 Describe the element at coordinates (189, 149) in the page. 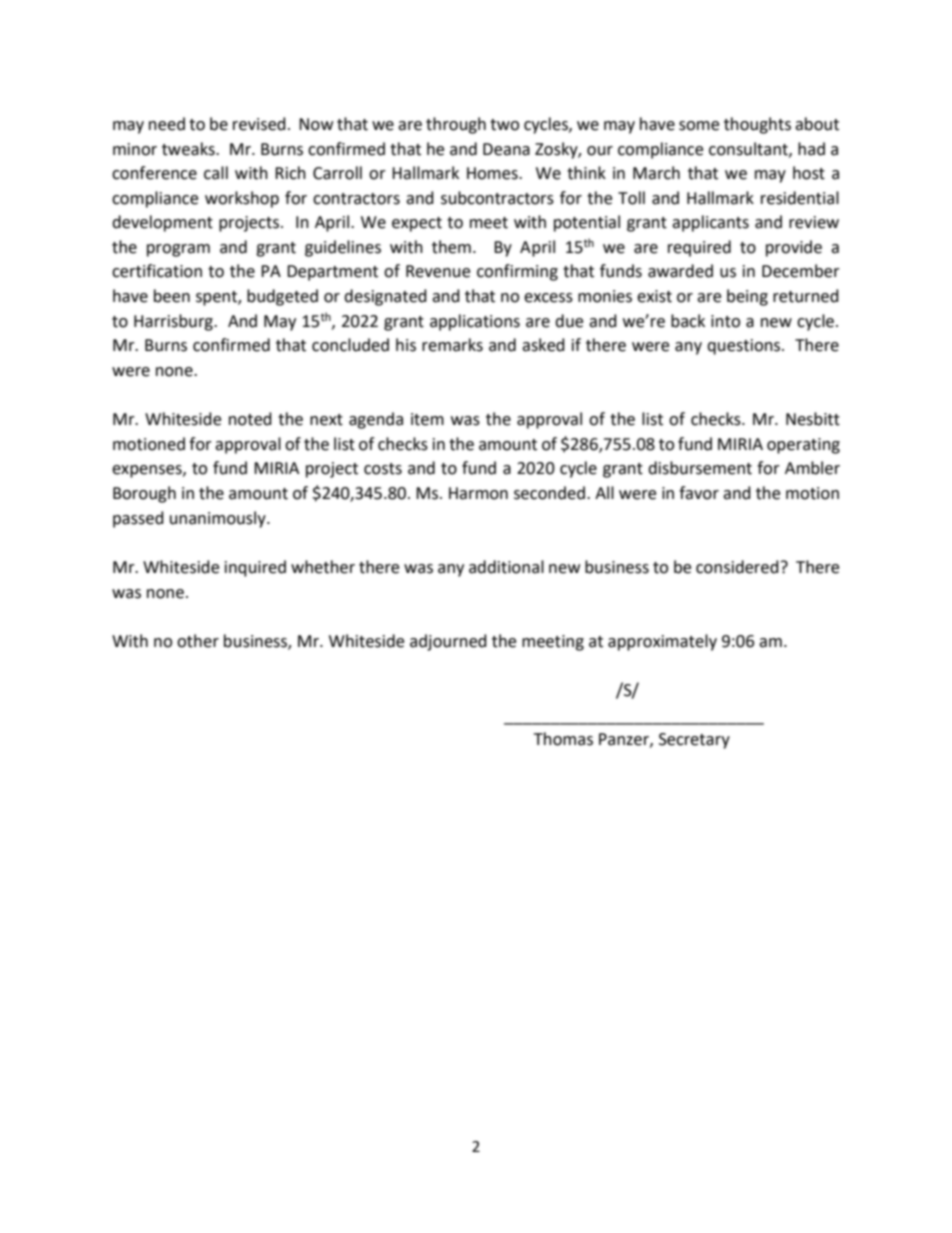

I see `tweaks` at that location.
